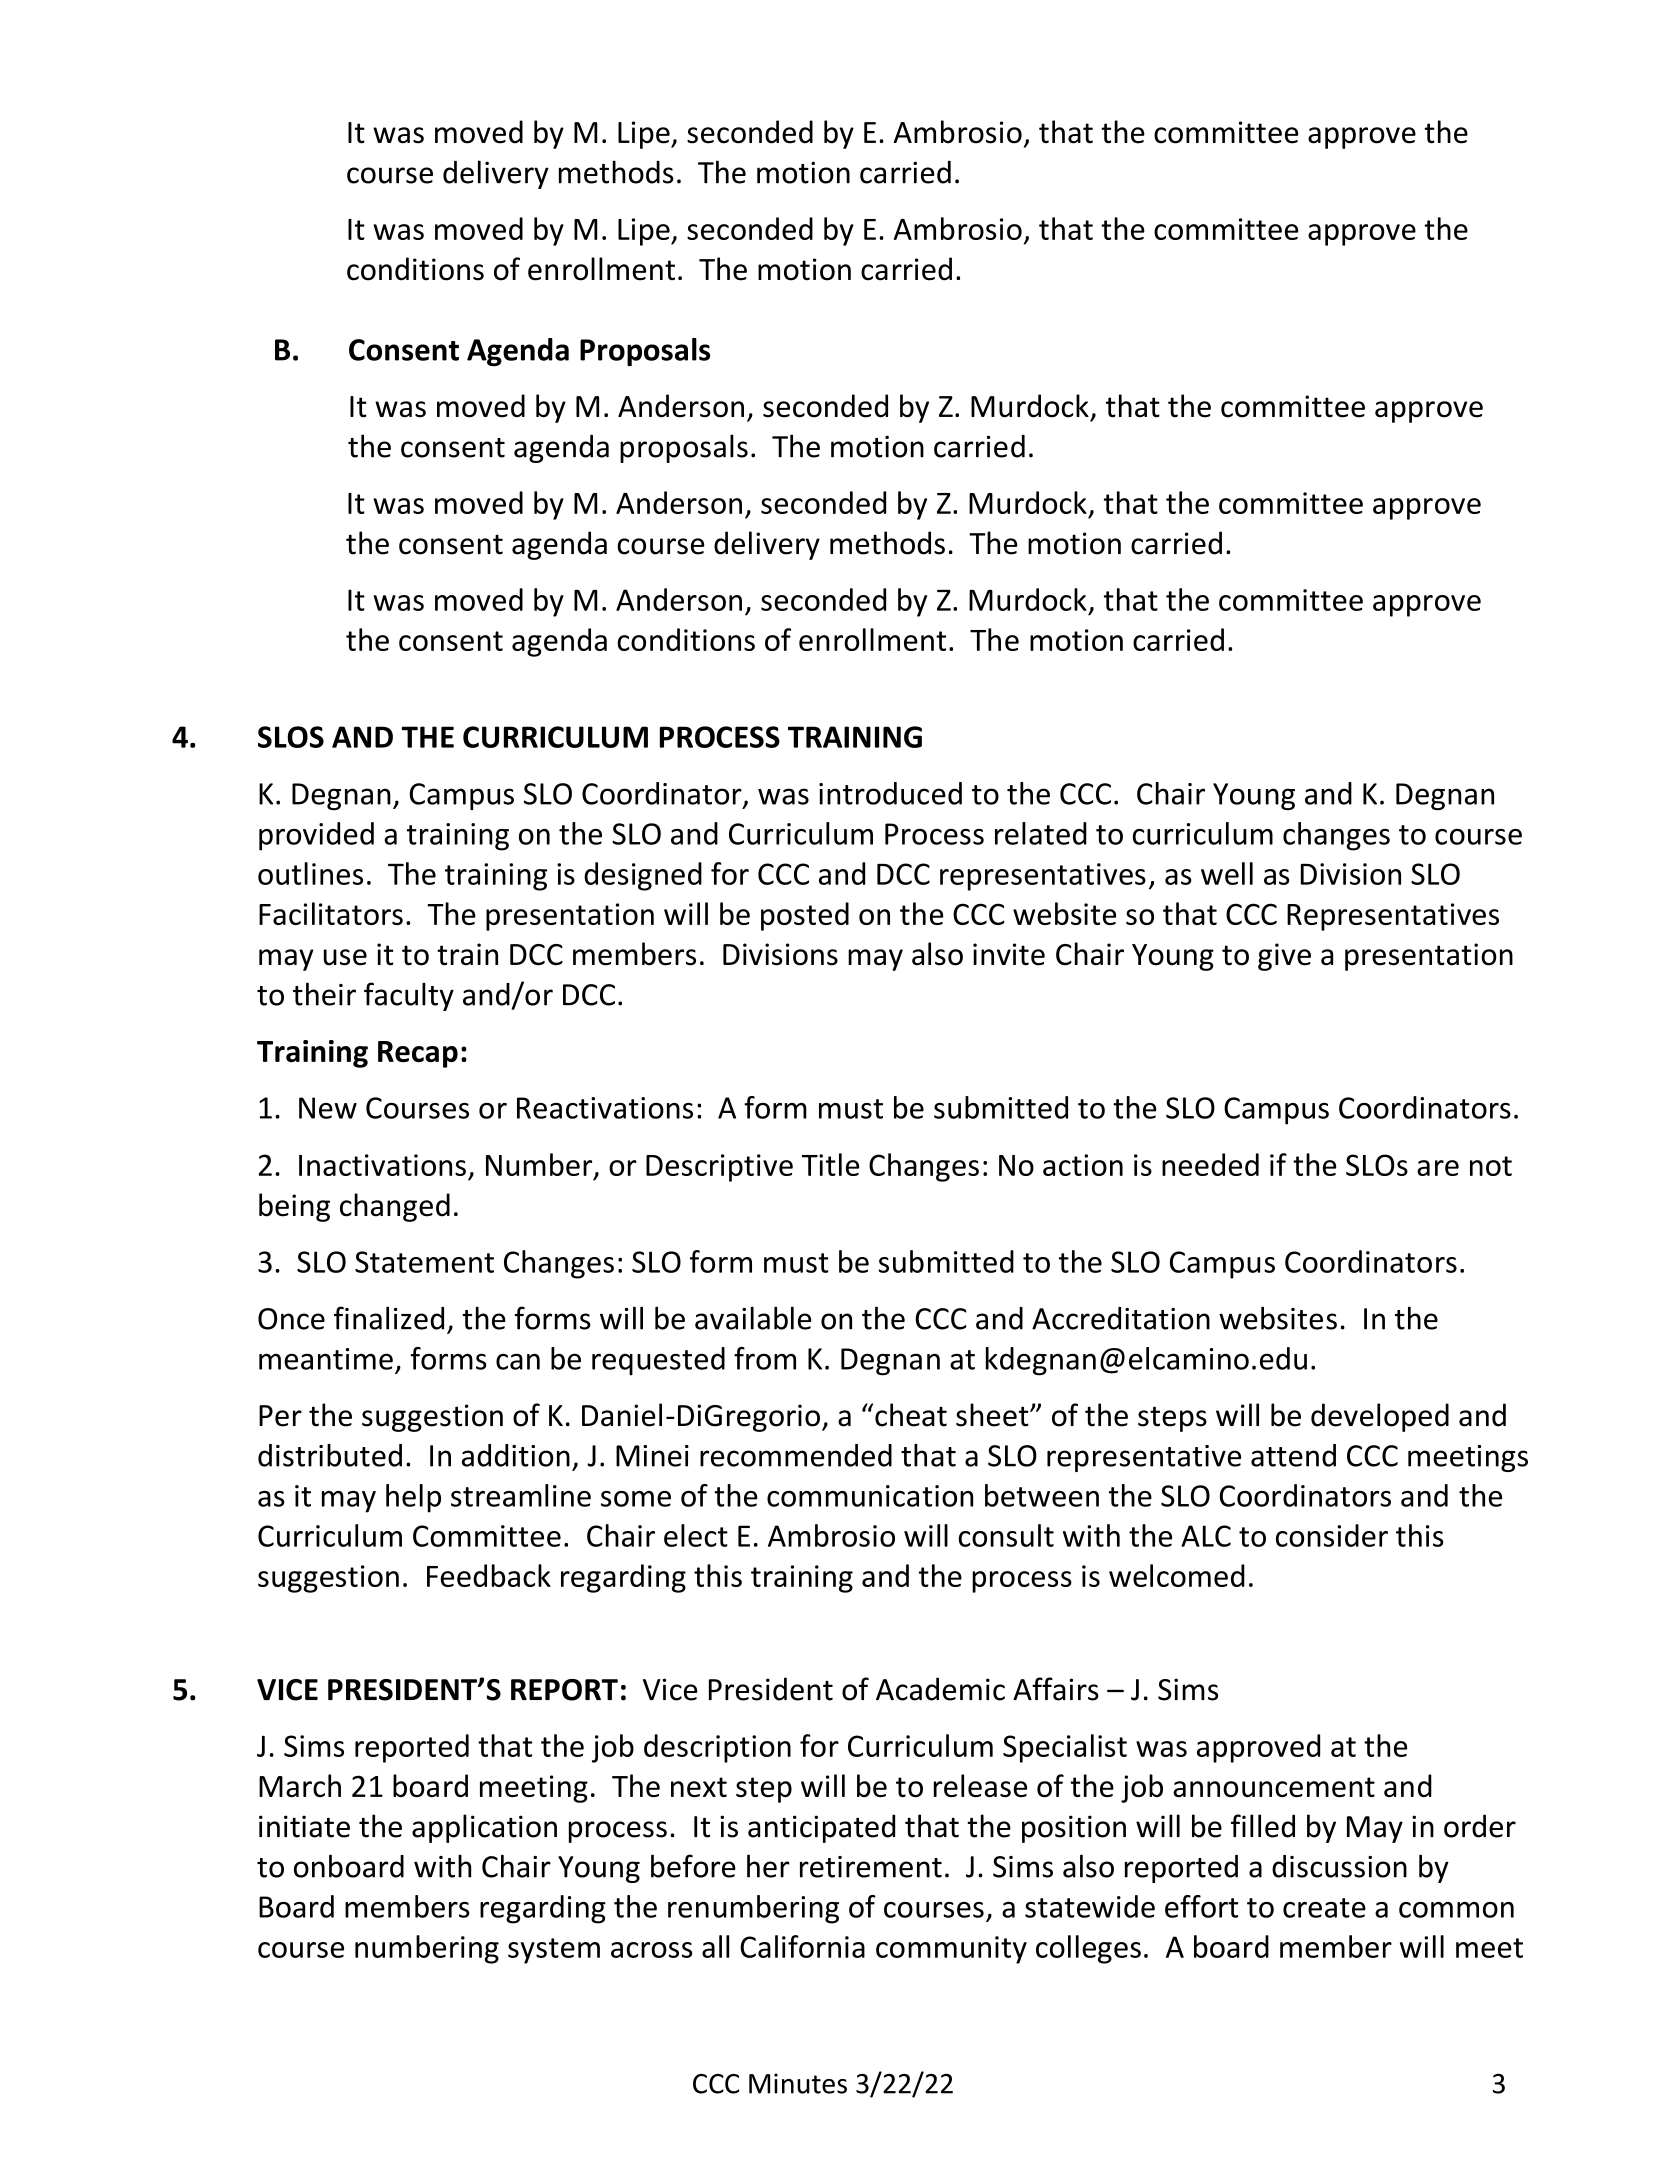 This screenshot has width=1679, height=2173. Describe the element at coordinates (830, 1164) in the screenshot. I see `Title` at that location.
